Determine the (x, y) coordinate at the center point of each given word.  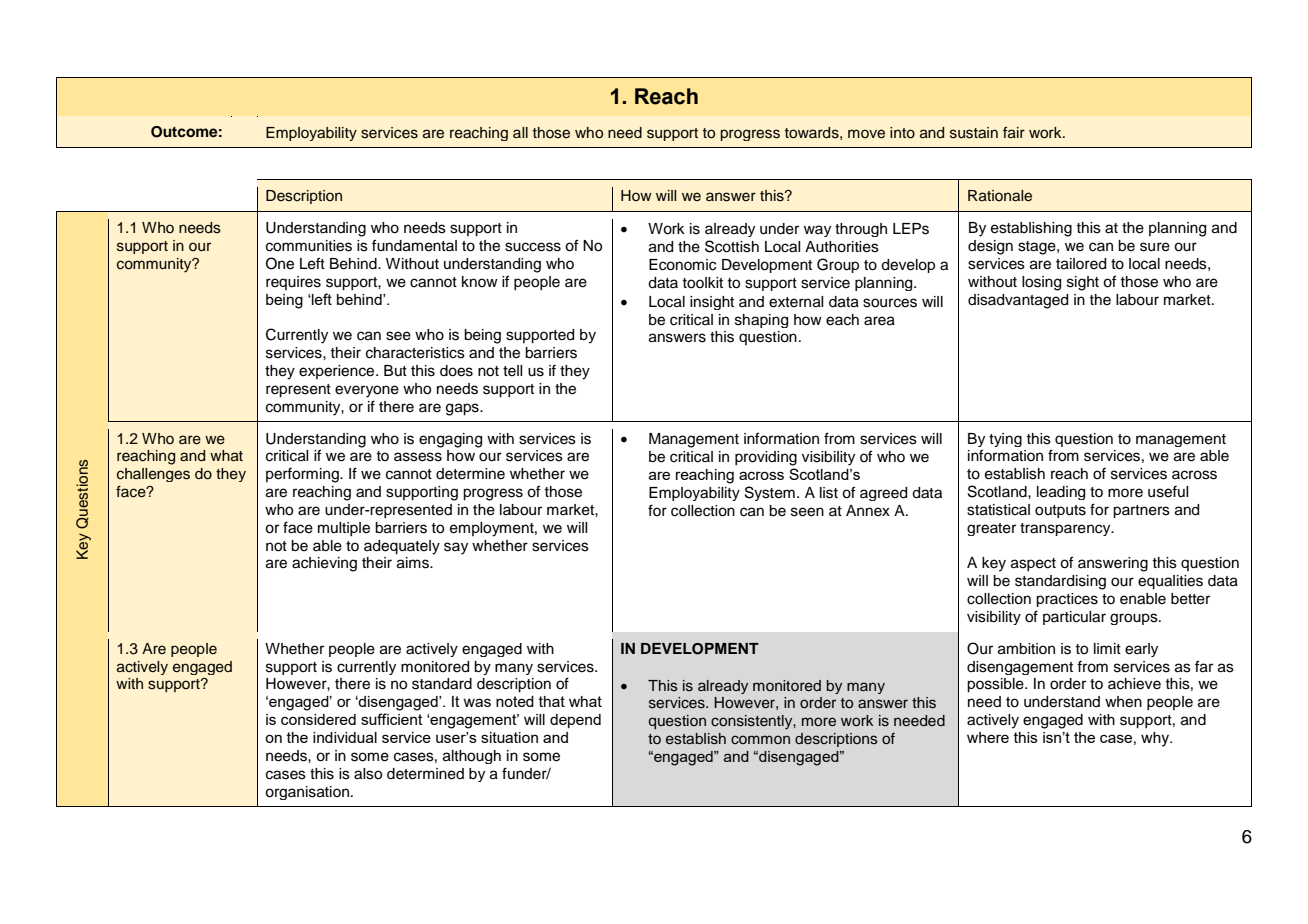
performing (303, 475)
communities (309, 246)
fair (1014, 132)
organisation (307, 793)
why (1156, 739)
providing (766, 458)
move (866, 134)
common (760, 739)
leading (1061, 493)
